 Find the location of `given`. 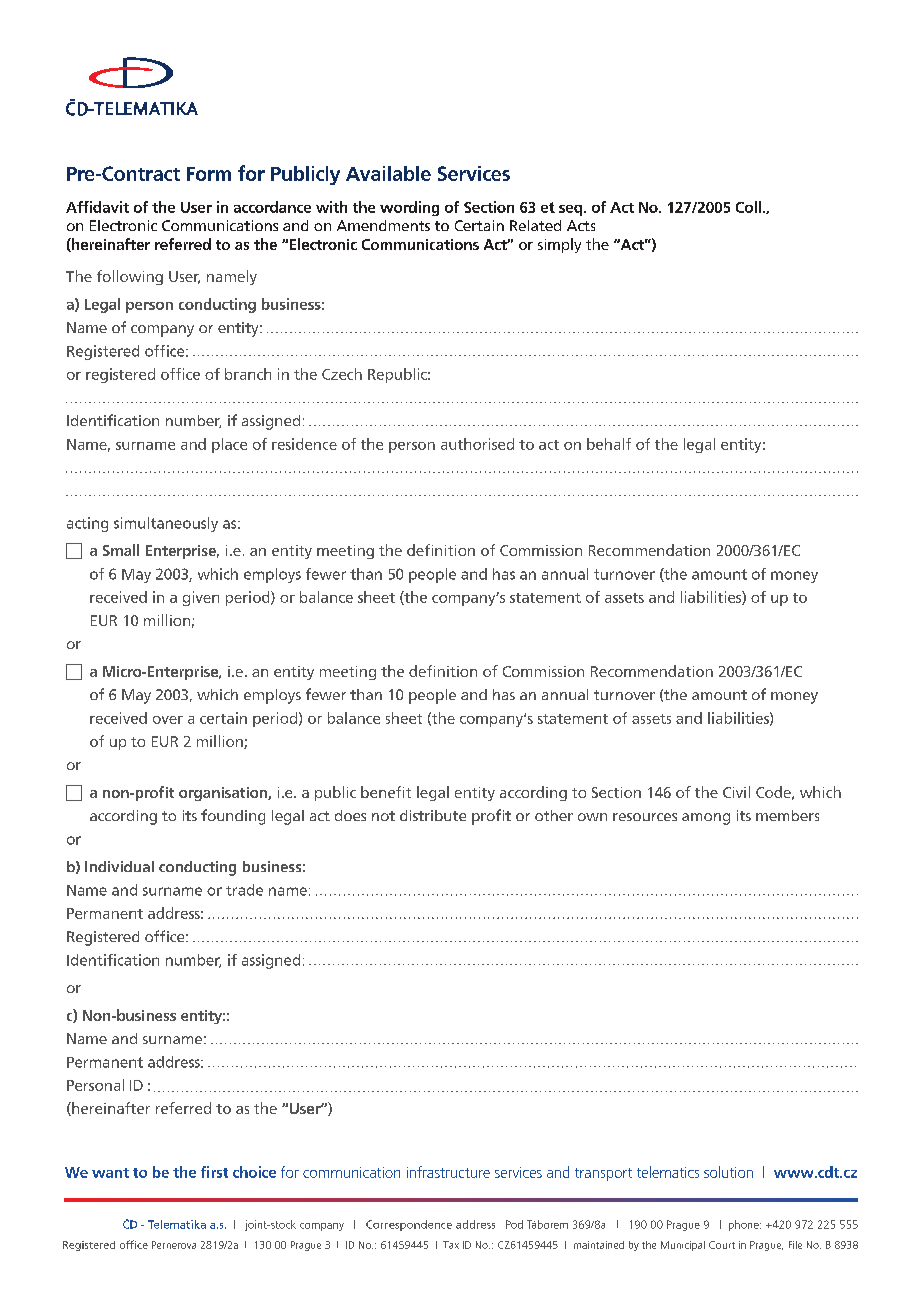

given is located at coordinates (201, 598).
